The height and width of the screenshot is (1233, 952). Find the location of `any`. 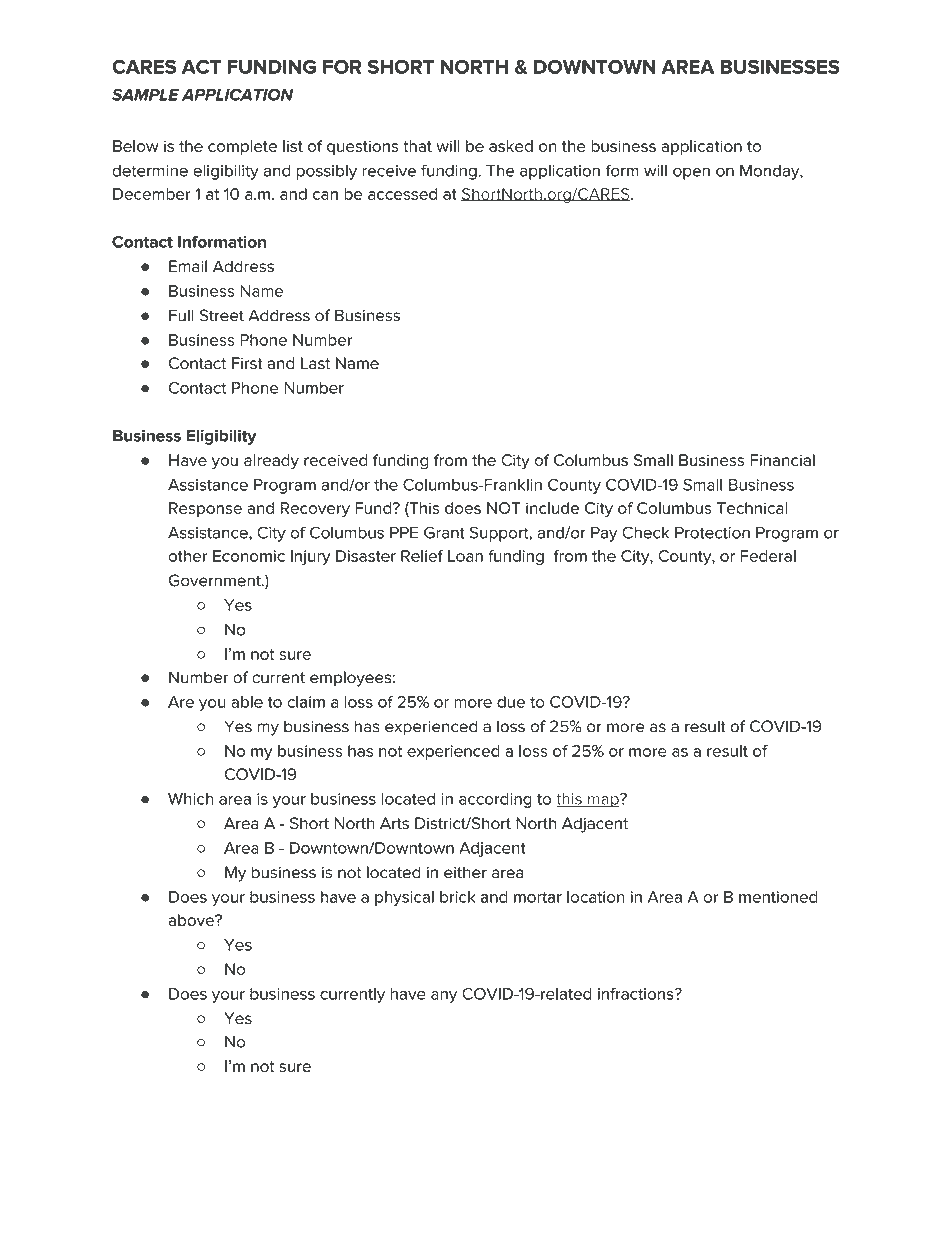

any is located at coordinates (444, 997).
